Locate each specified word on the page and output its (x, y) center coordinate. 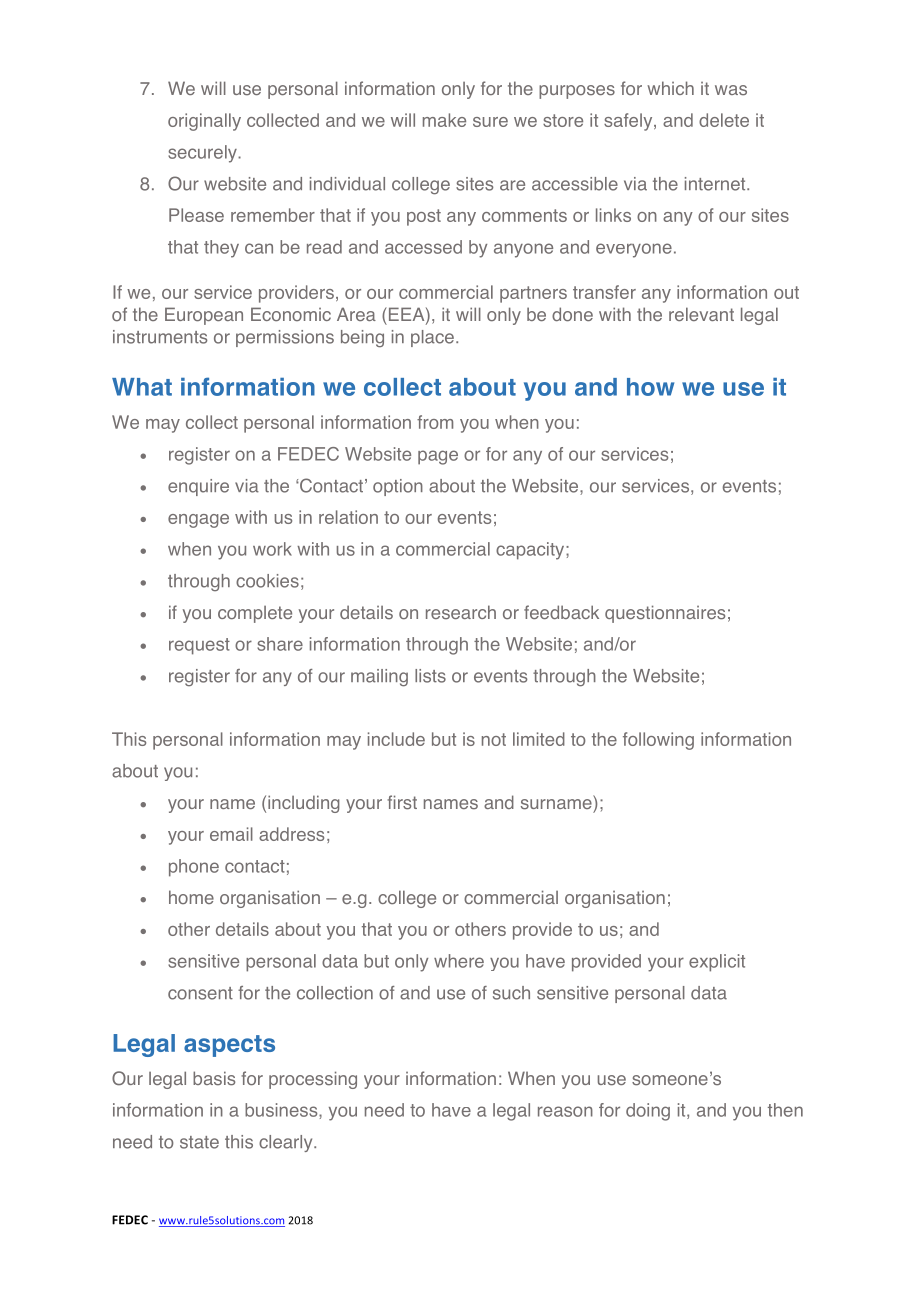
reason (565, 1111)
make (444, 120)
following (658, 741)
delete (724, 120)
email (231, 834)
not (494, 739)
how (650, 387)
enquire (198, 487)
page (438, 457)
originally (204, 122)
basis (214, 1078)
